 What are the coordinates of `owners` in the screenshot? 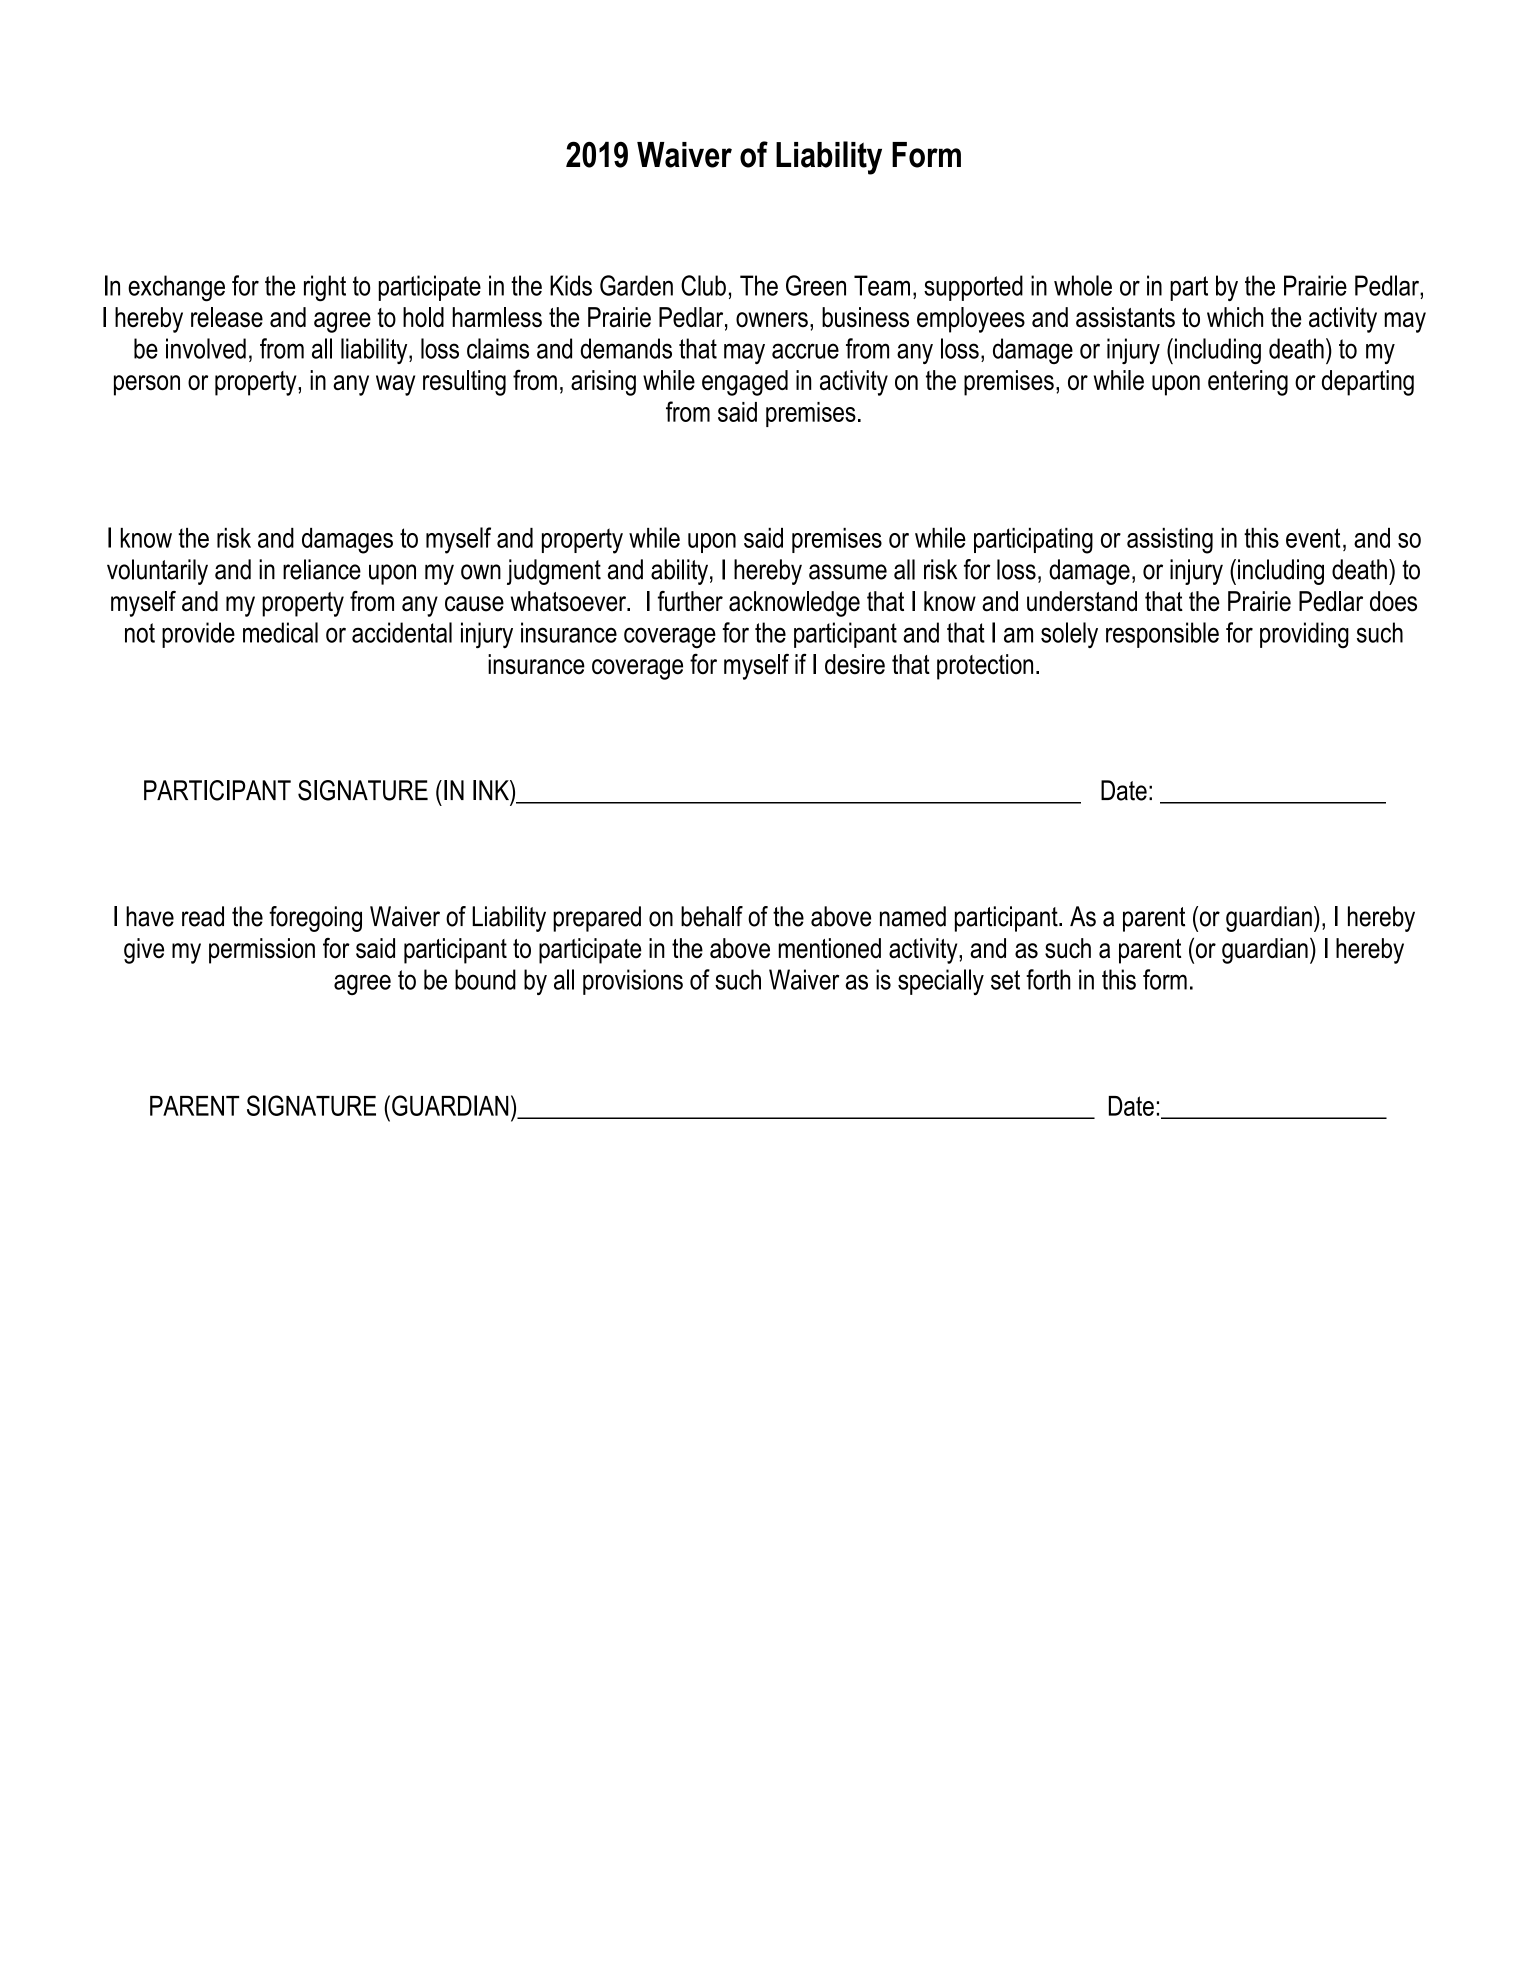 It's located at (772, 320).
